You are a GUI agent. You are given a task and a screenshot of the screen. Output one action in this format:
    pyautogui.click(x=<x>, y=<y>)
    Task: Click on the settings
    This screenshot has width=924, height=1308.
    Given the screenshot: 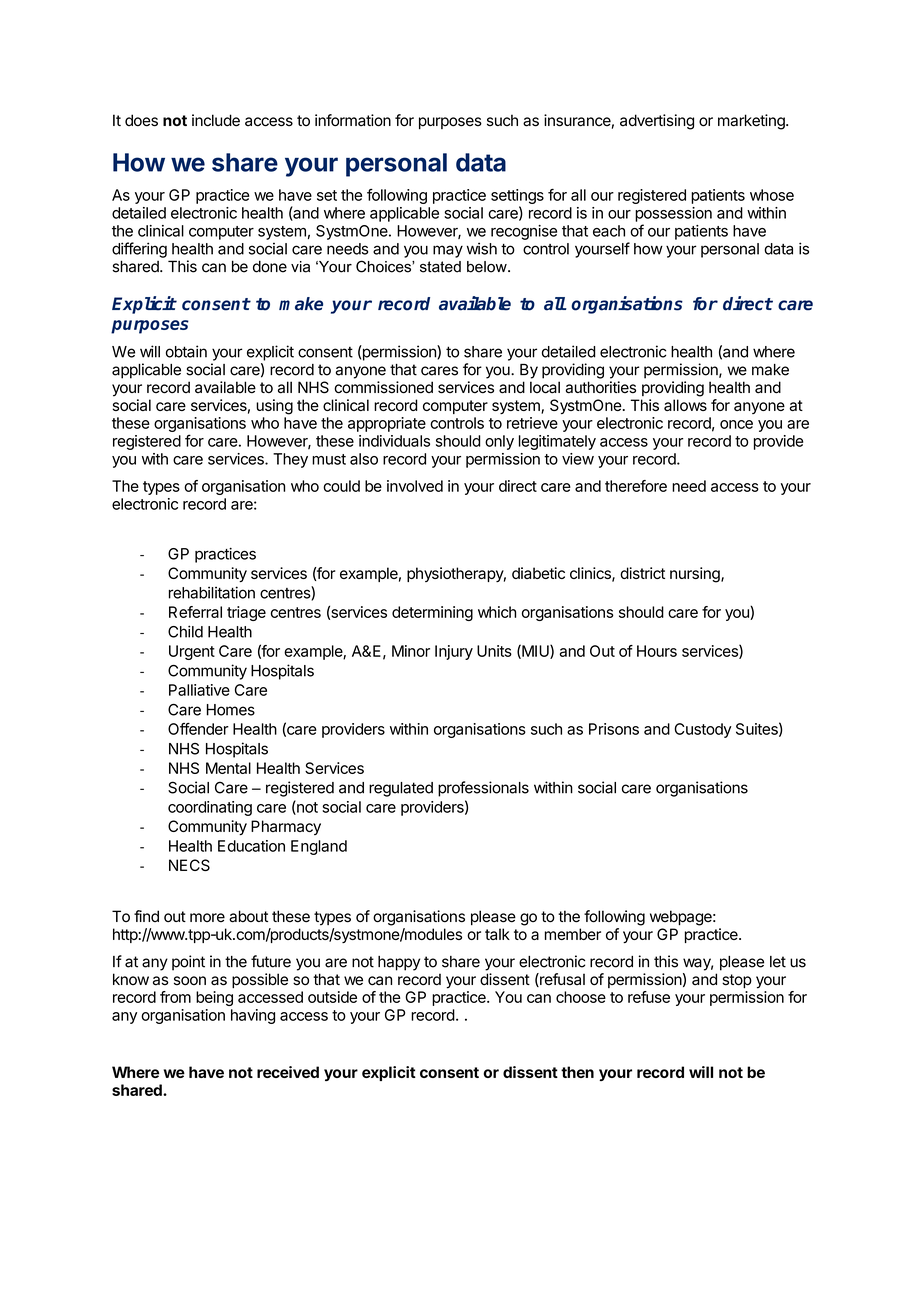 What is the action you would take?
    pyautogui.click(x=517, y=196)
